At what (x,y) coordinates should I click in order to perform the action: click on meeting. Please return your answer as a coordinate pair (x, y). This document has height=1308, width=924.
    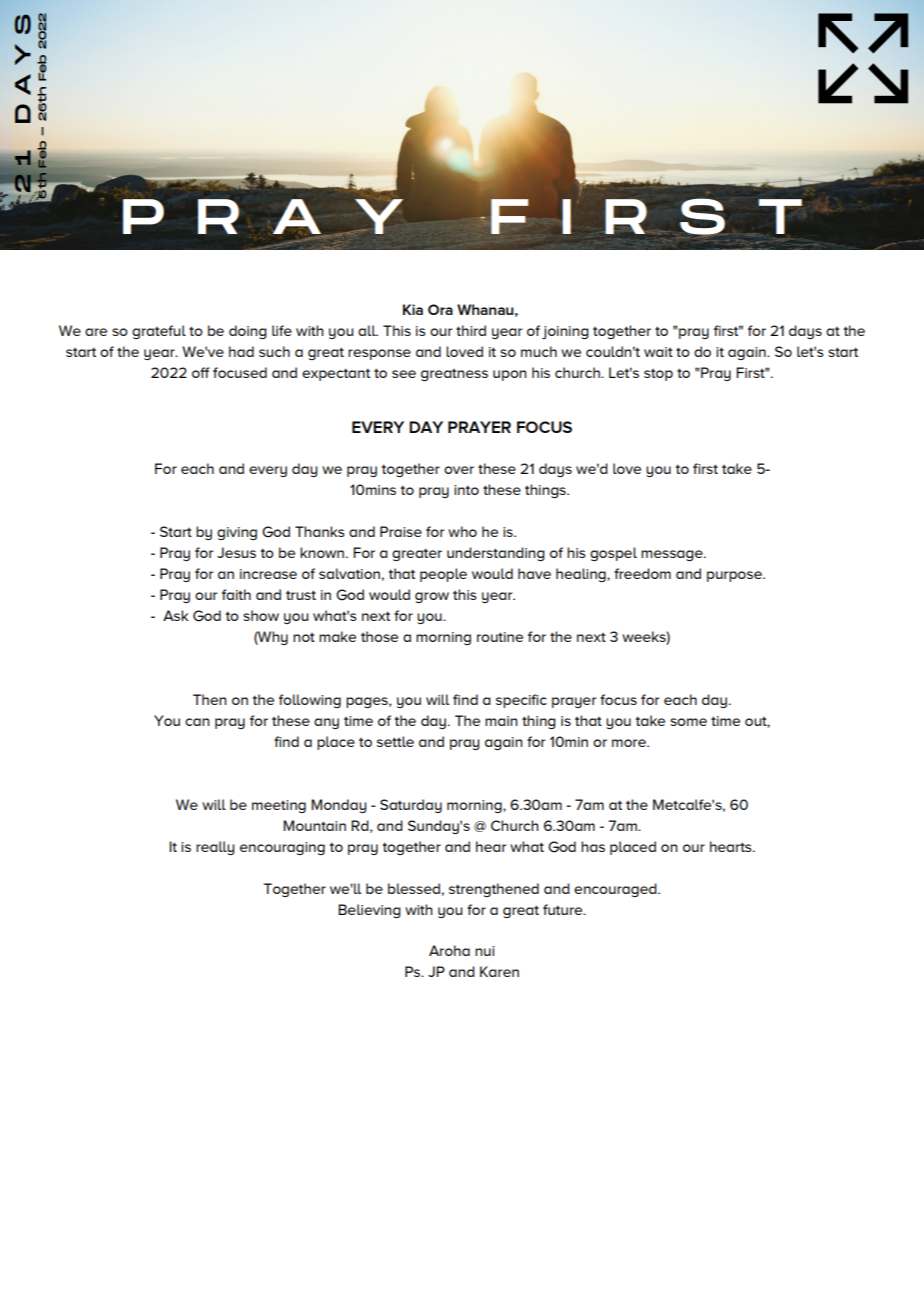
    Looking at the image, I should click on (279, 806).
